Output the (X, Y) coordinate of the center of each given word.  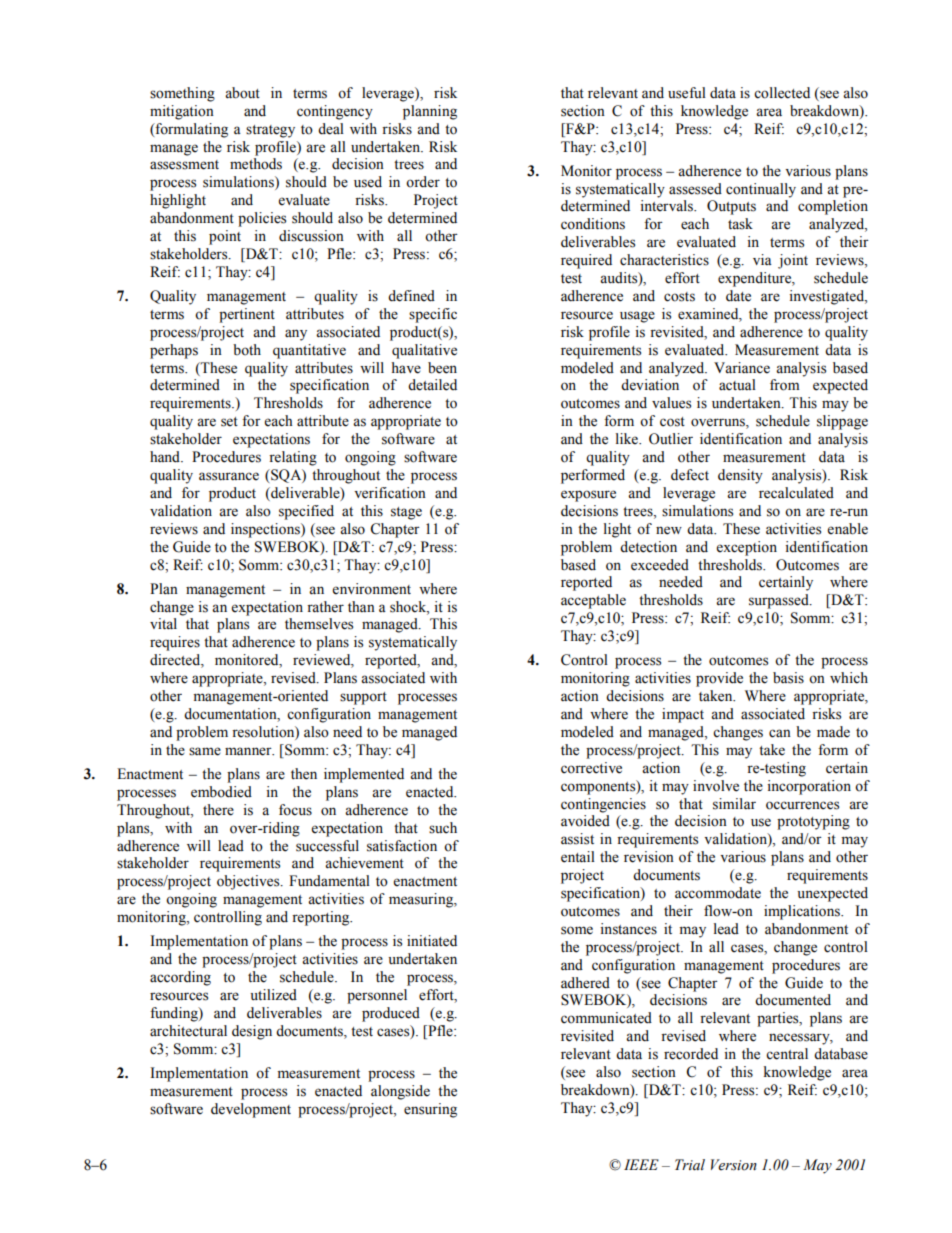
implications (803, 912)
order (423, 182)
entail (578, 857)
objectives (249, 882)
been (442, 368)
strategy (270, 131)
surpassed (780, 601)
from (785, 385)
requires (175, 643)
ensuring (430, 1110)
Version (734, 1165)
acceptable (593, 601)
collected (782, 93)
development (251, 1110)
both (247, 350)
